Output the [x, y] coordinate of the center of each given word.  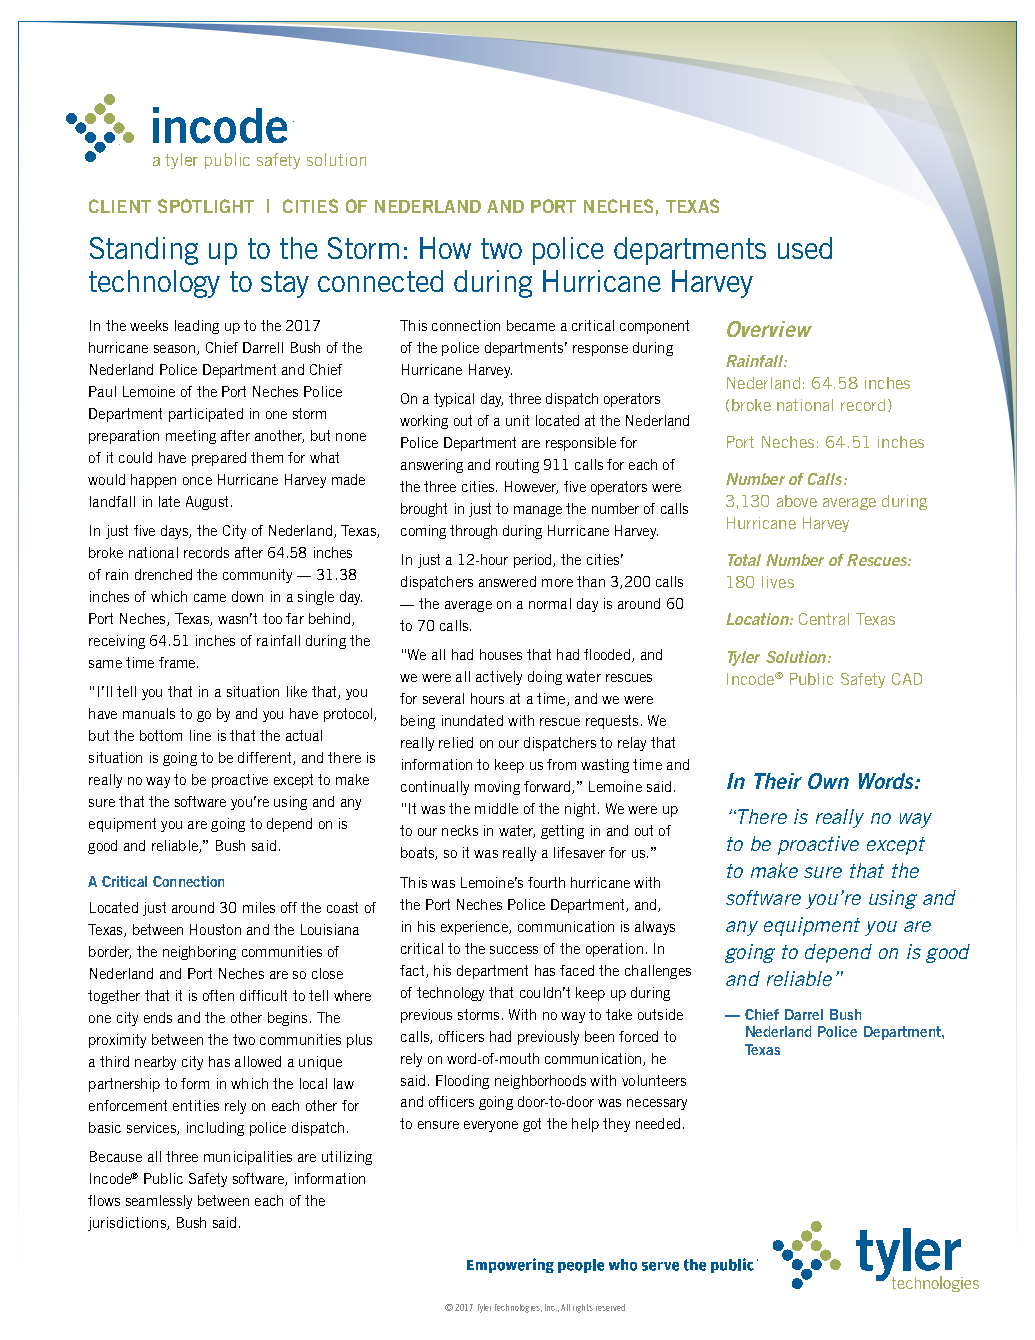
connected [380, 281]
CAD [907, 679]
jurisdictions [128, 1224]
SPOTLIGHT [206, 206]
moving [497, 788]
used [805, 248]
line [200, 735]
